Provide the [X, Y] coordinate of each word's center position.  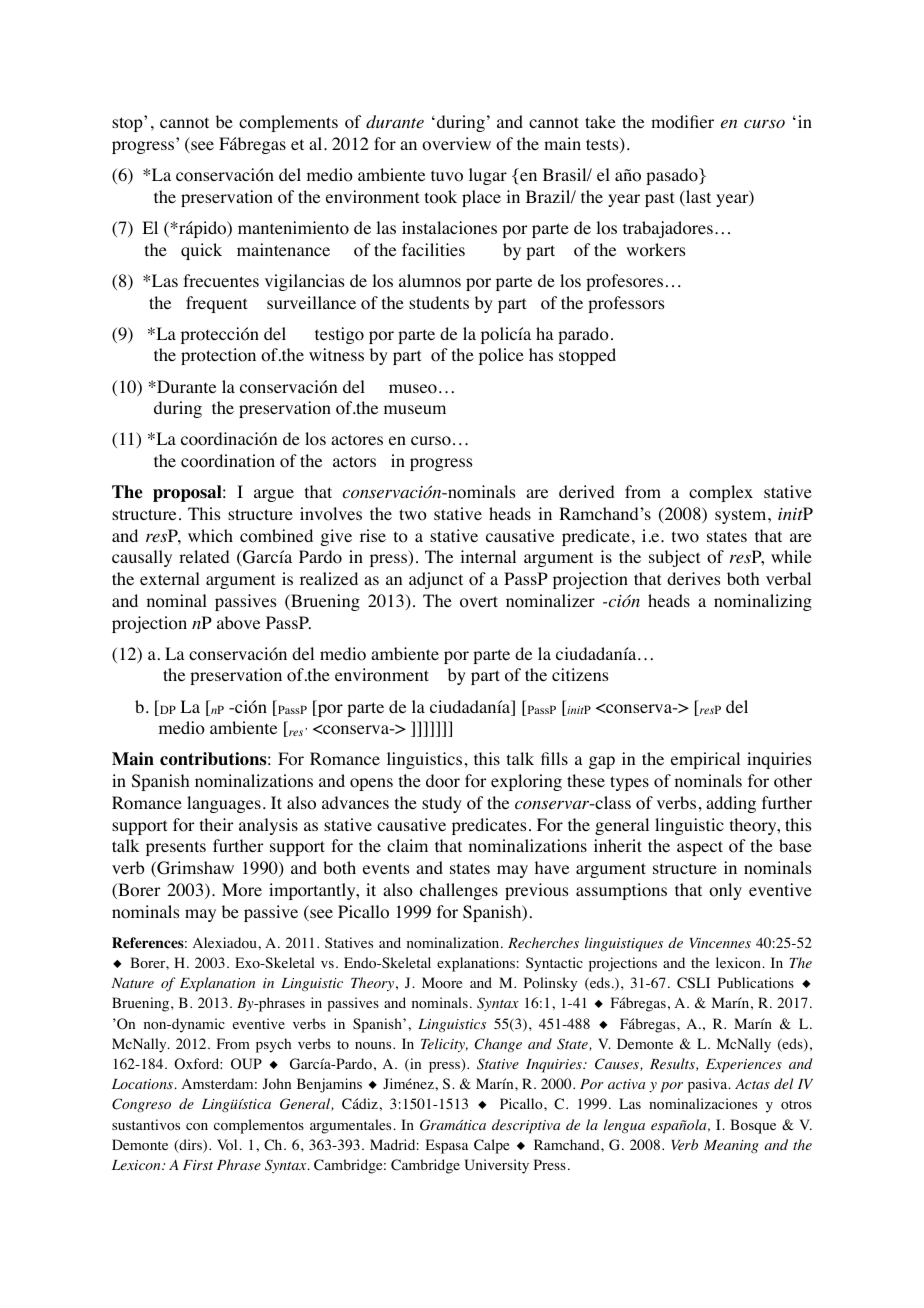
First [198, 1165]
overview [456, 144]
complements [288, 123]
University [496, 1166]
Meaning [731, 1146]
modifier [682, 122]
